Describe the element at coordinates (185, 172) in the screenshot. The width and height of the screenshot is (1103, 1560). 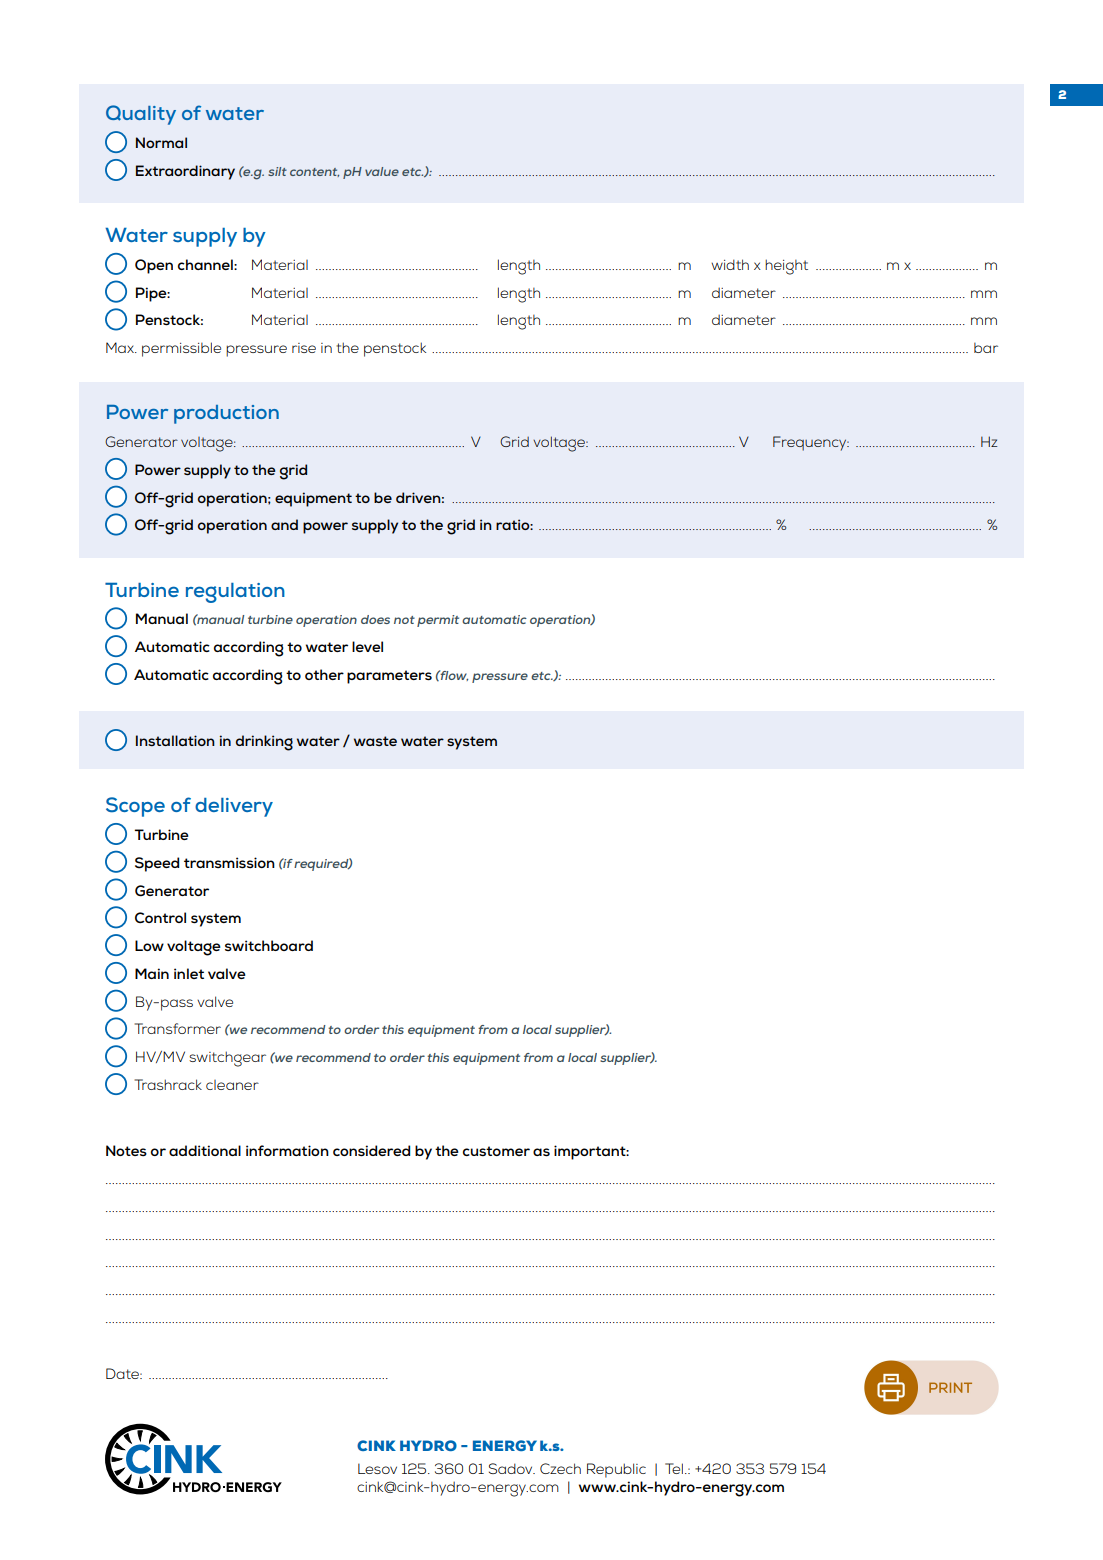
I see `Extraordinary` at that location.
